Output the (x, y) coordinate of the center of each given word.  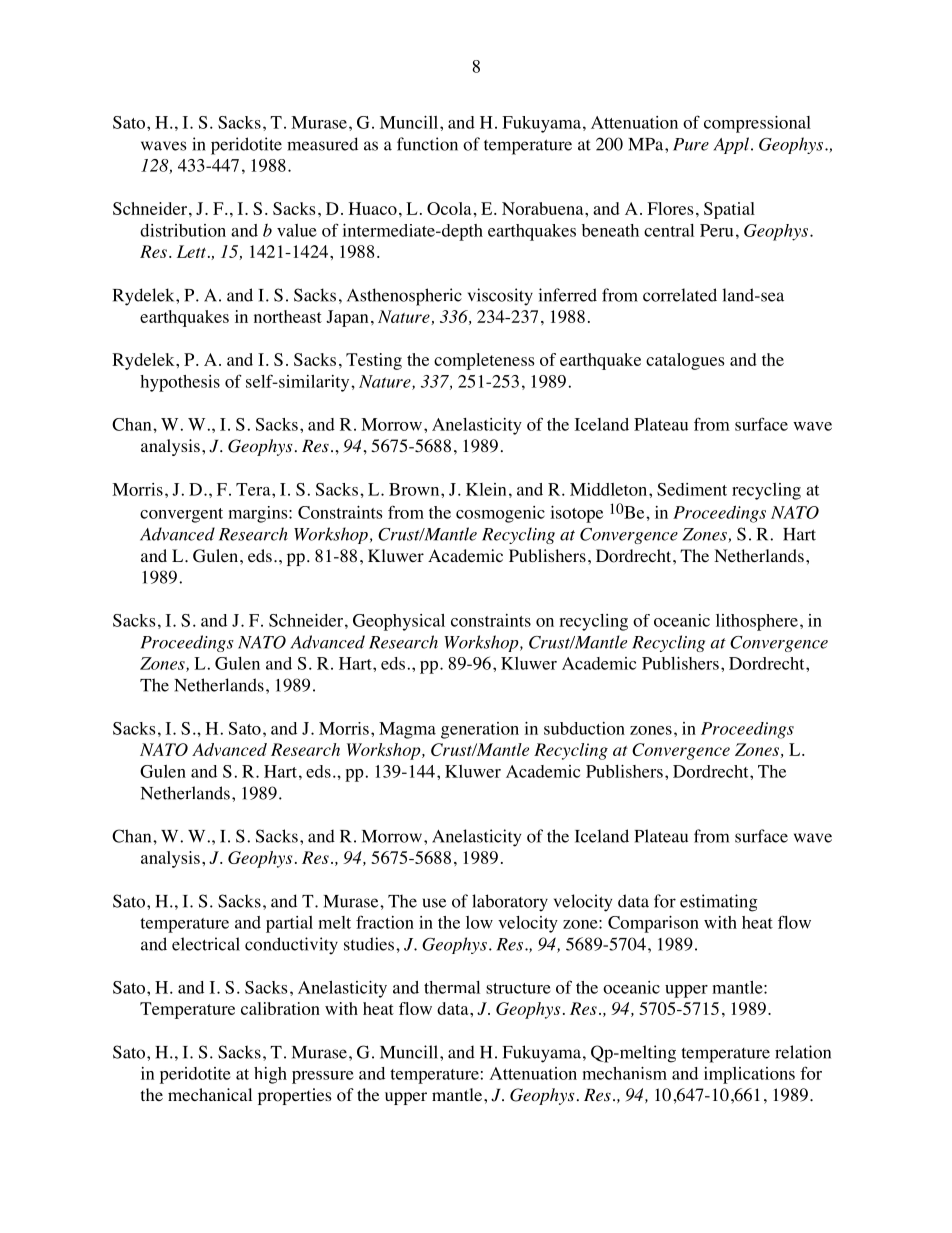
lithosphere (757, 622)
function (427, 144)
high (270, 1075)
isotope (576, 514)
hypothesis (180, 383)
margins (259, 514)
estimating (719, 903)
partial (289, 924)
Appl (731, 145)
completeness (484, 361)
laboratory (510, 903)
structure (518, 988)
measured (322, 144)
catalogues (685, 361)
